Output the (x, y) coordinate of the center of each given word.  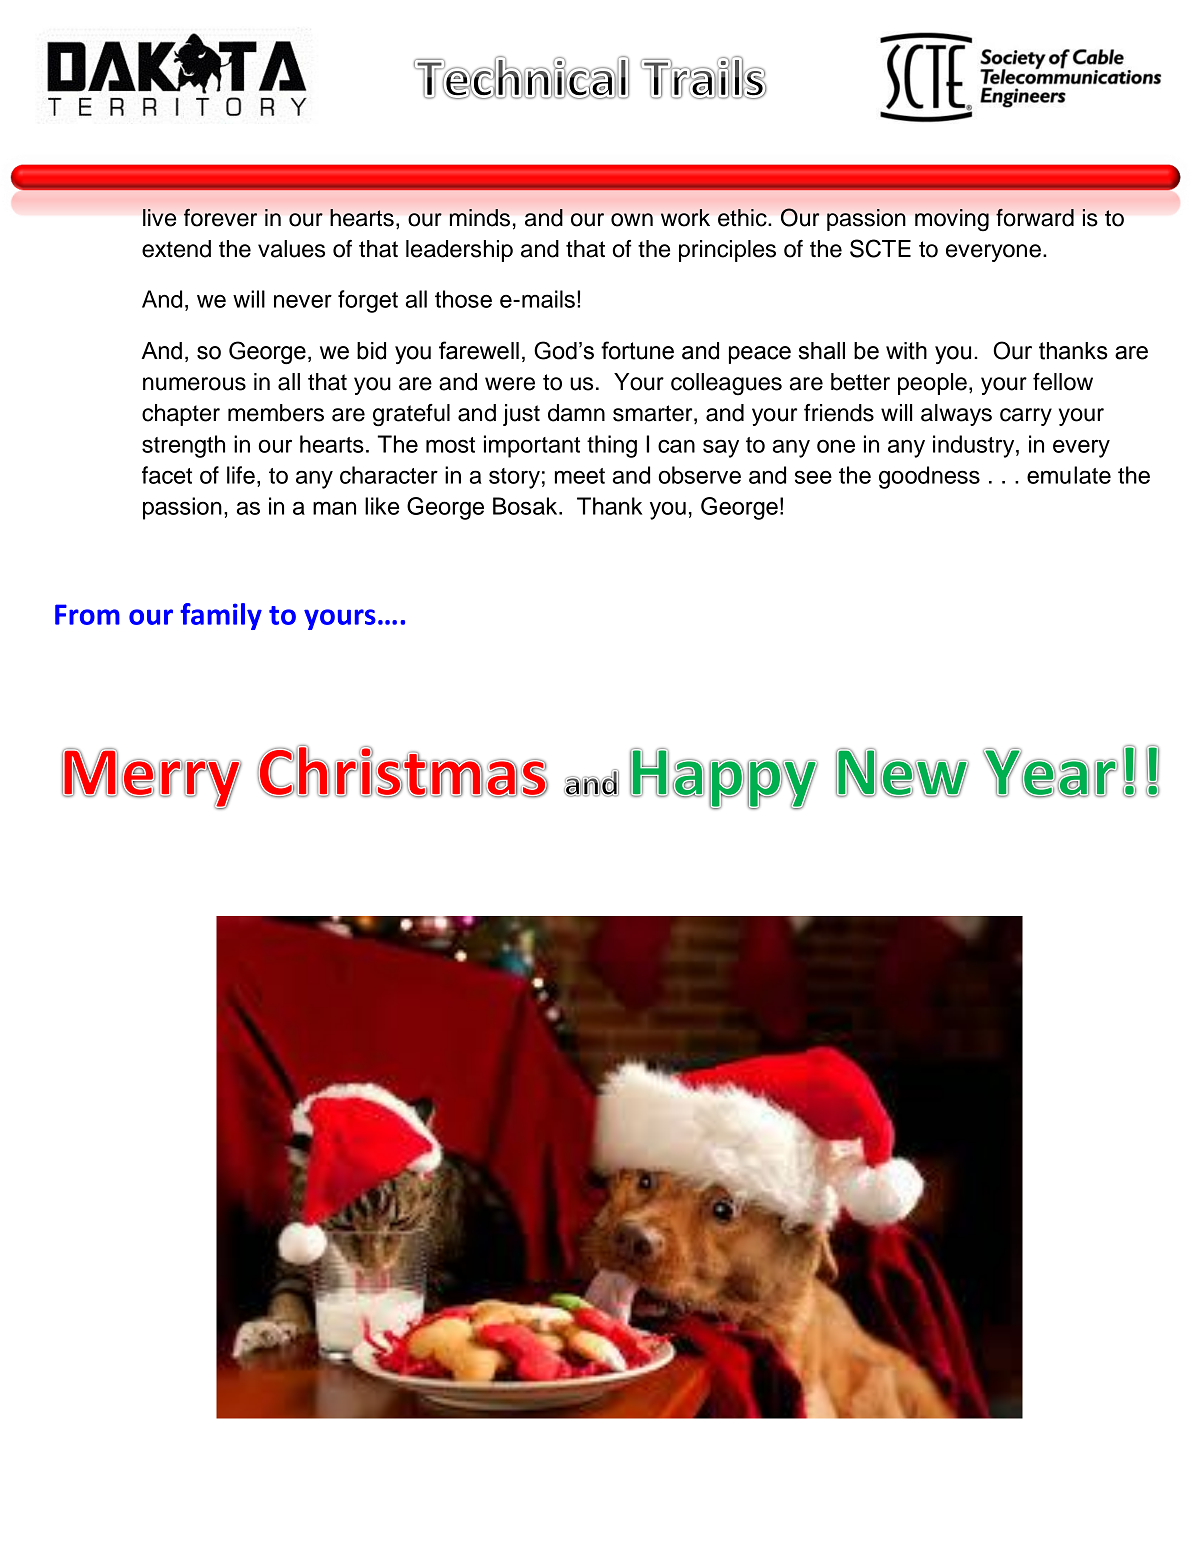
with (906, 351)
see (813, 477)
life (241, 475)
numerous (194, 384)
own (632, 220)
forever (220, 217)
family (221, 616)
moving (952, 220)
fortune (637, 350)
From (87, 614)
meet (580, 476)
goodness (929, 477)
